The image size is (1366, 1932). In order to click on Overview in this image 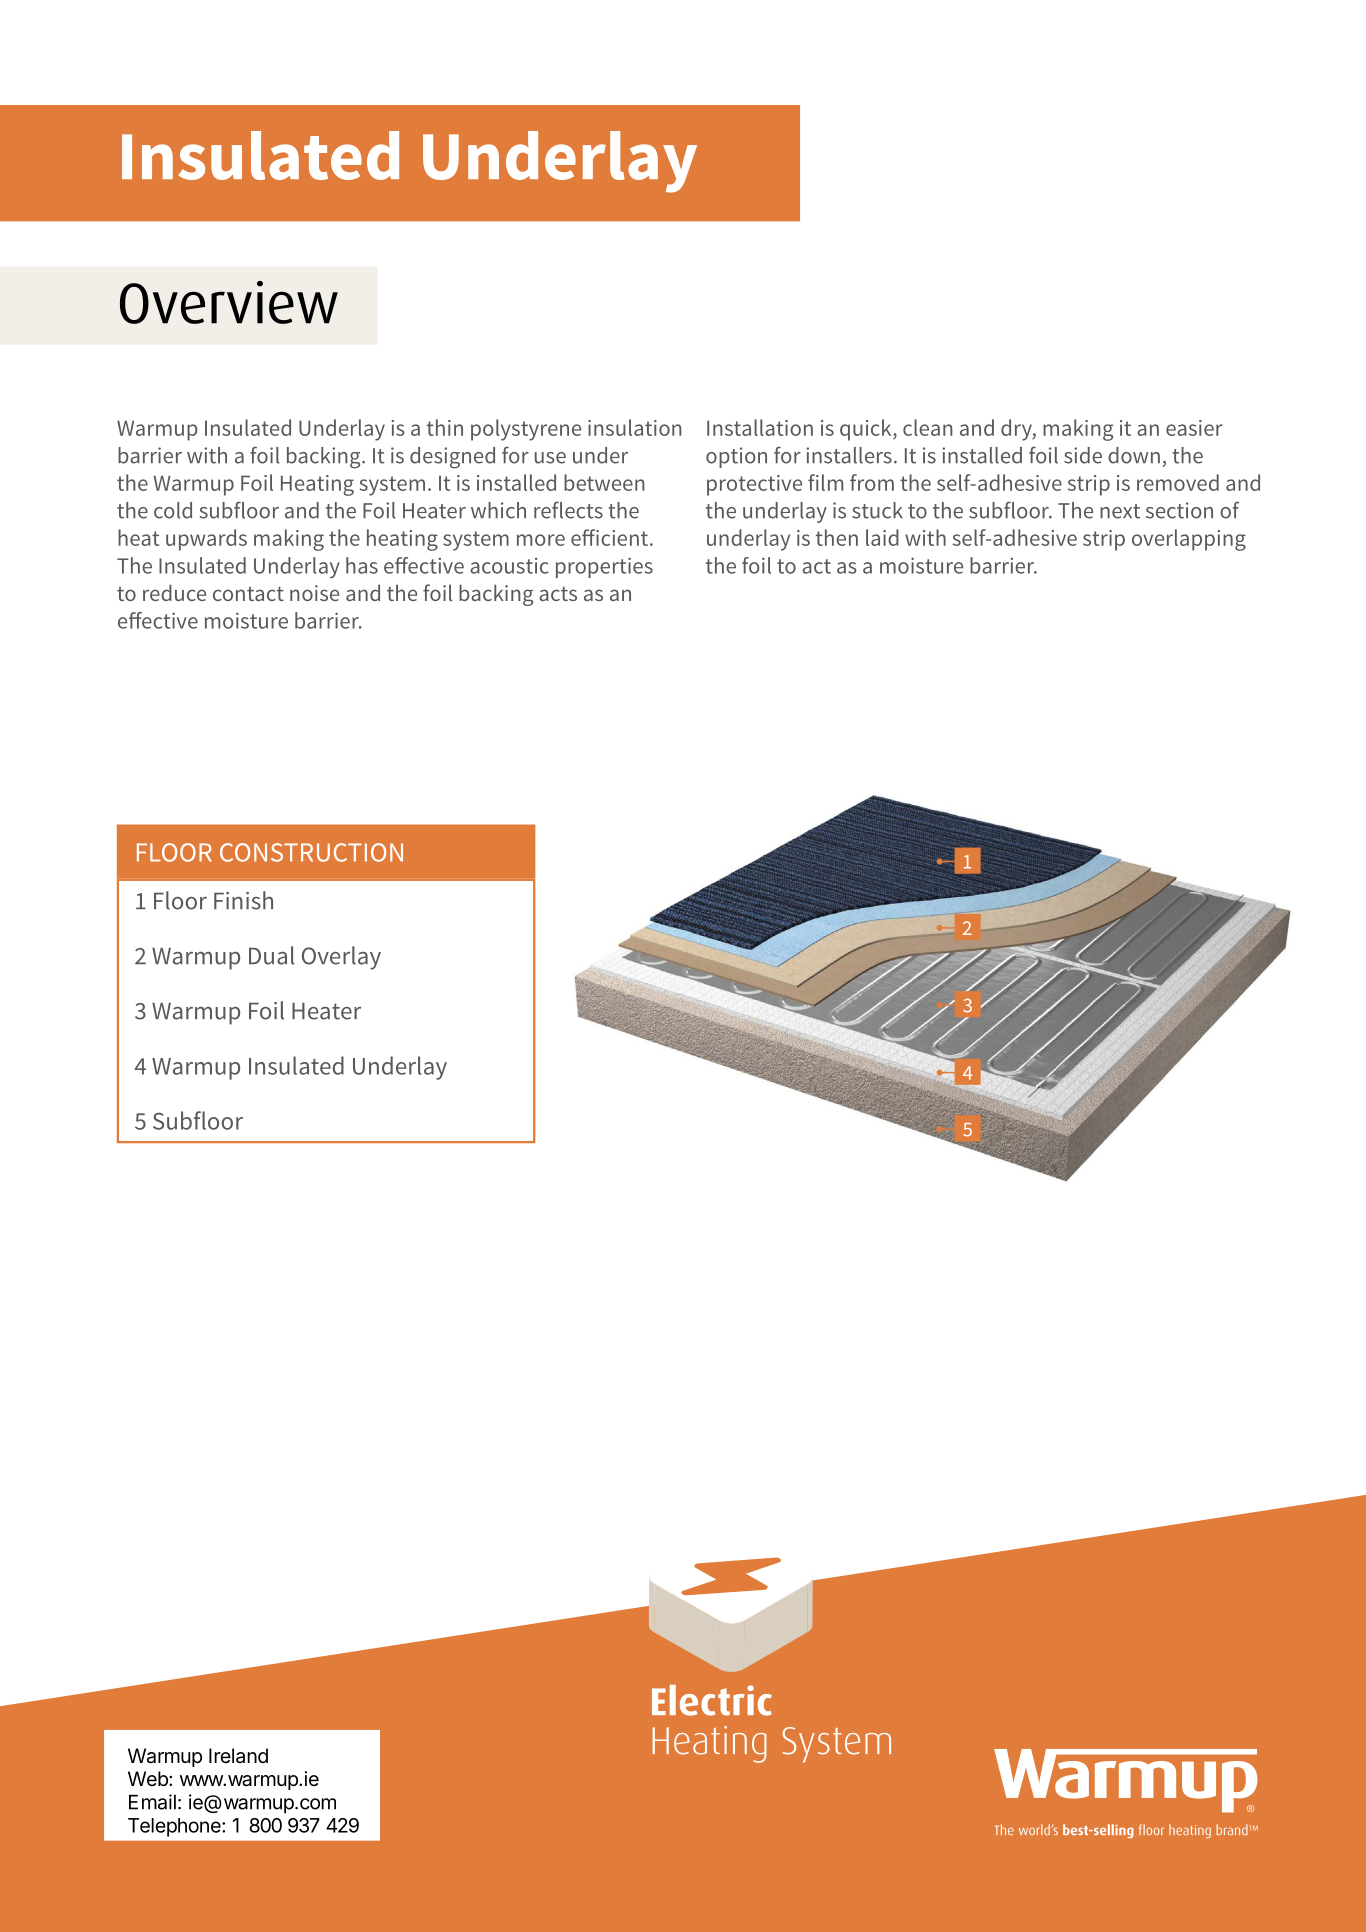, I will do `click(229, 302)`.
